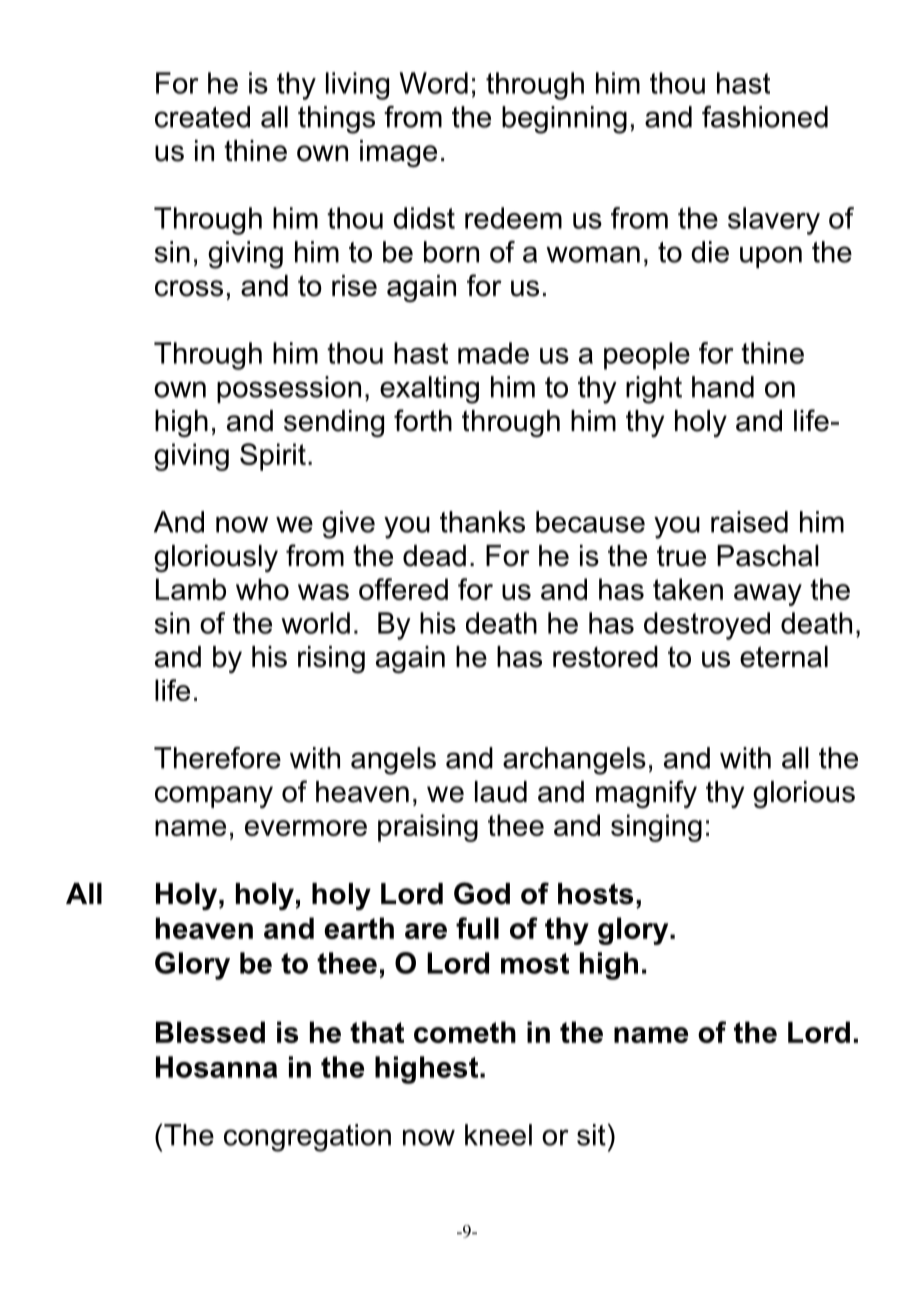 The width and height of the screenshot is (924, 1308). What do you see at coordinates (707, 626) in the screenshot?
I see `destroyed` at bounding box center [707, 626].
